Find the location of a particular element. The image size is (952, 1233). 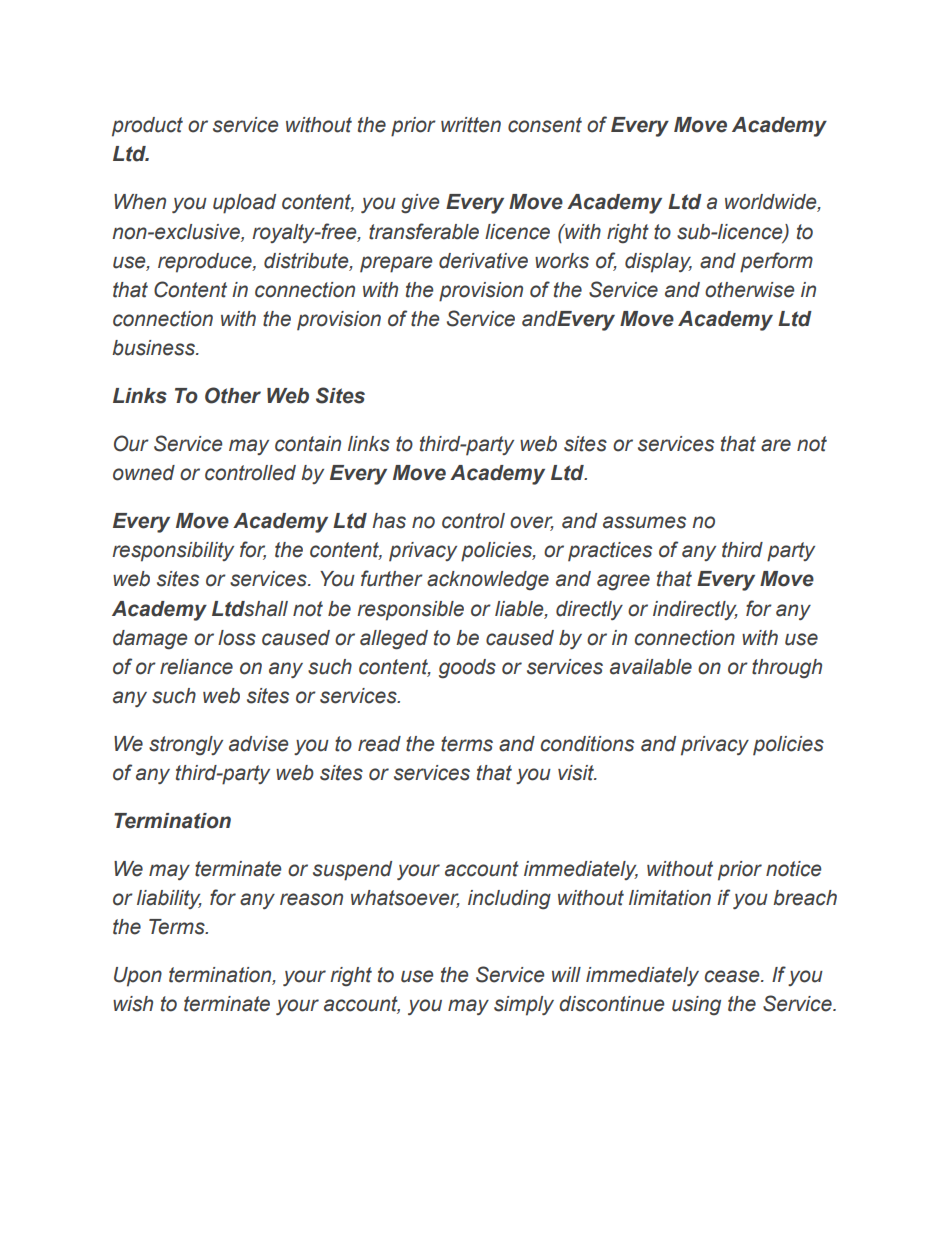

simply is located at coordinates (524, 1006).
